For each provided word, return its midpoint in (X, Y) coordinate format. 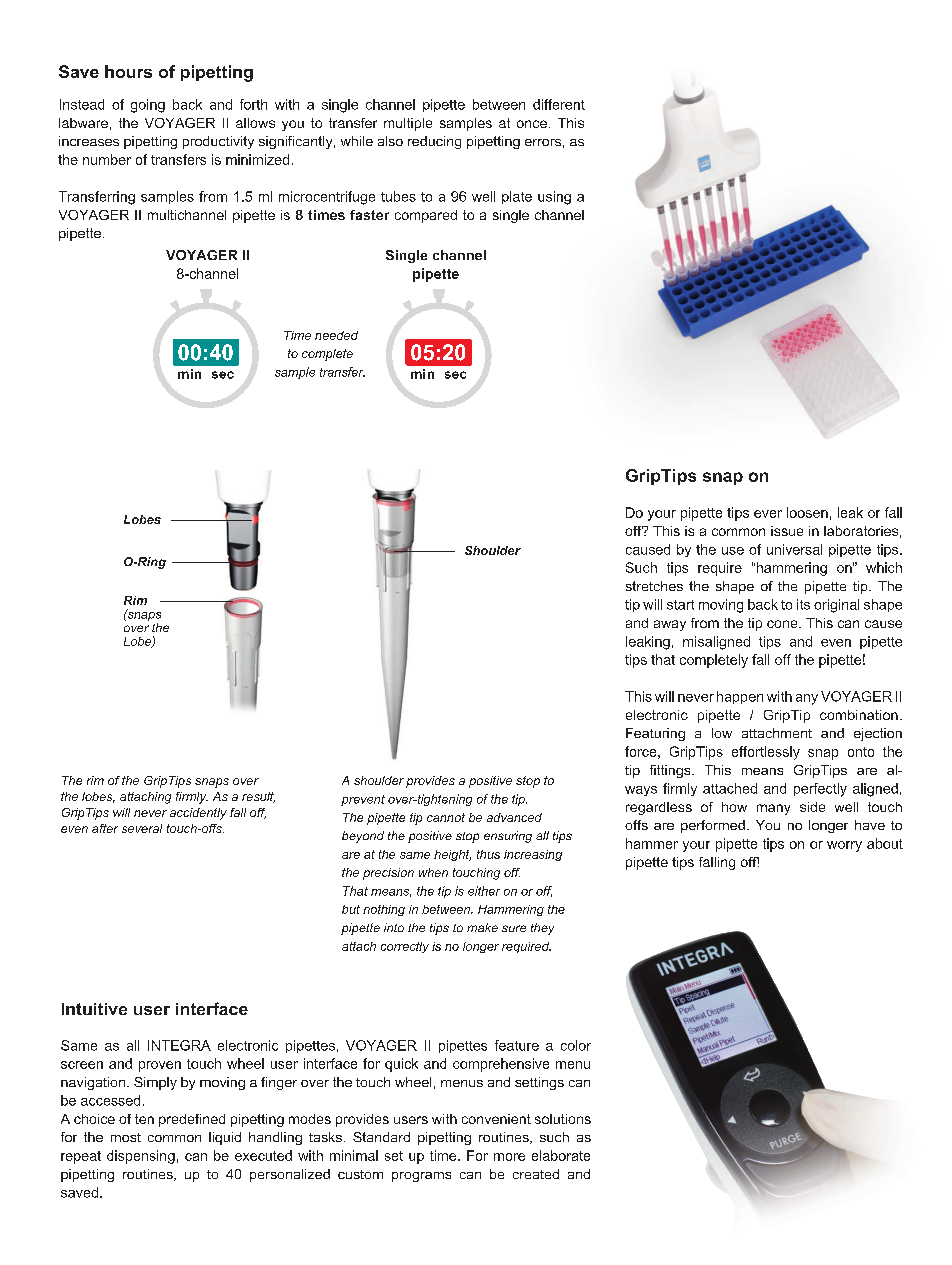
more (509, 1157)
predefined (192, 1120)
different (559, 104)
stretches (654, 586)
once (532, 124)
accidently (198, 814)
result (258, 797)
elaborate (561, 1155)
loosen (807, 512)
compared (426, 216)
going (148, 106)
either (484, 891)
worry (844, 846)
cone (783, 624)
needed (336, 335)
